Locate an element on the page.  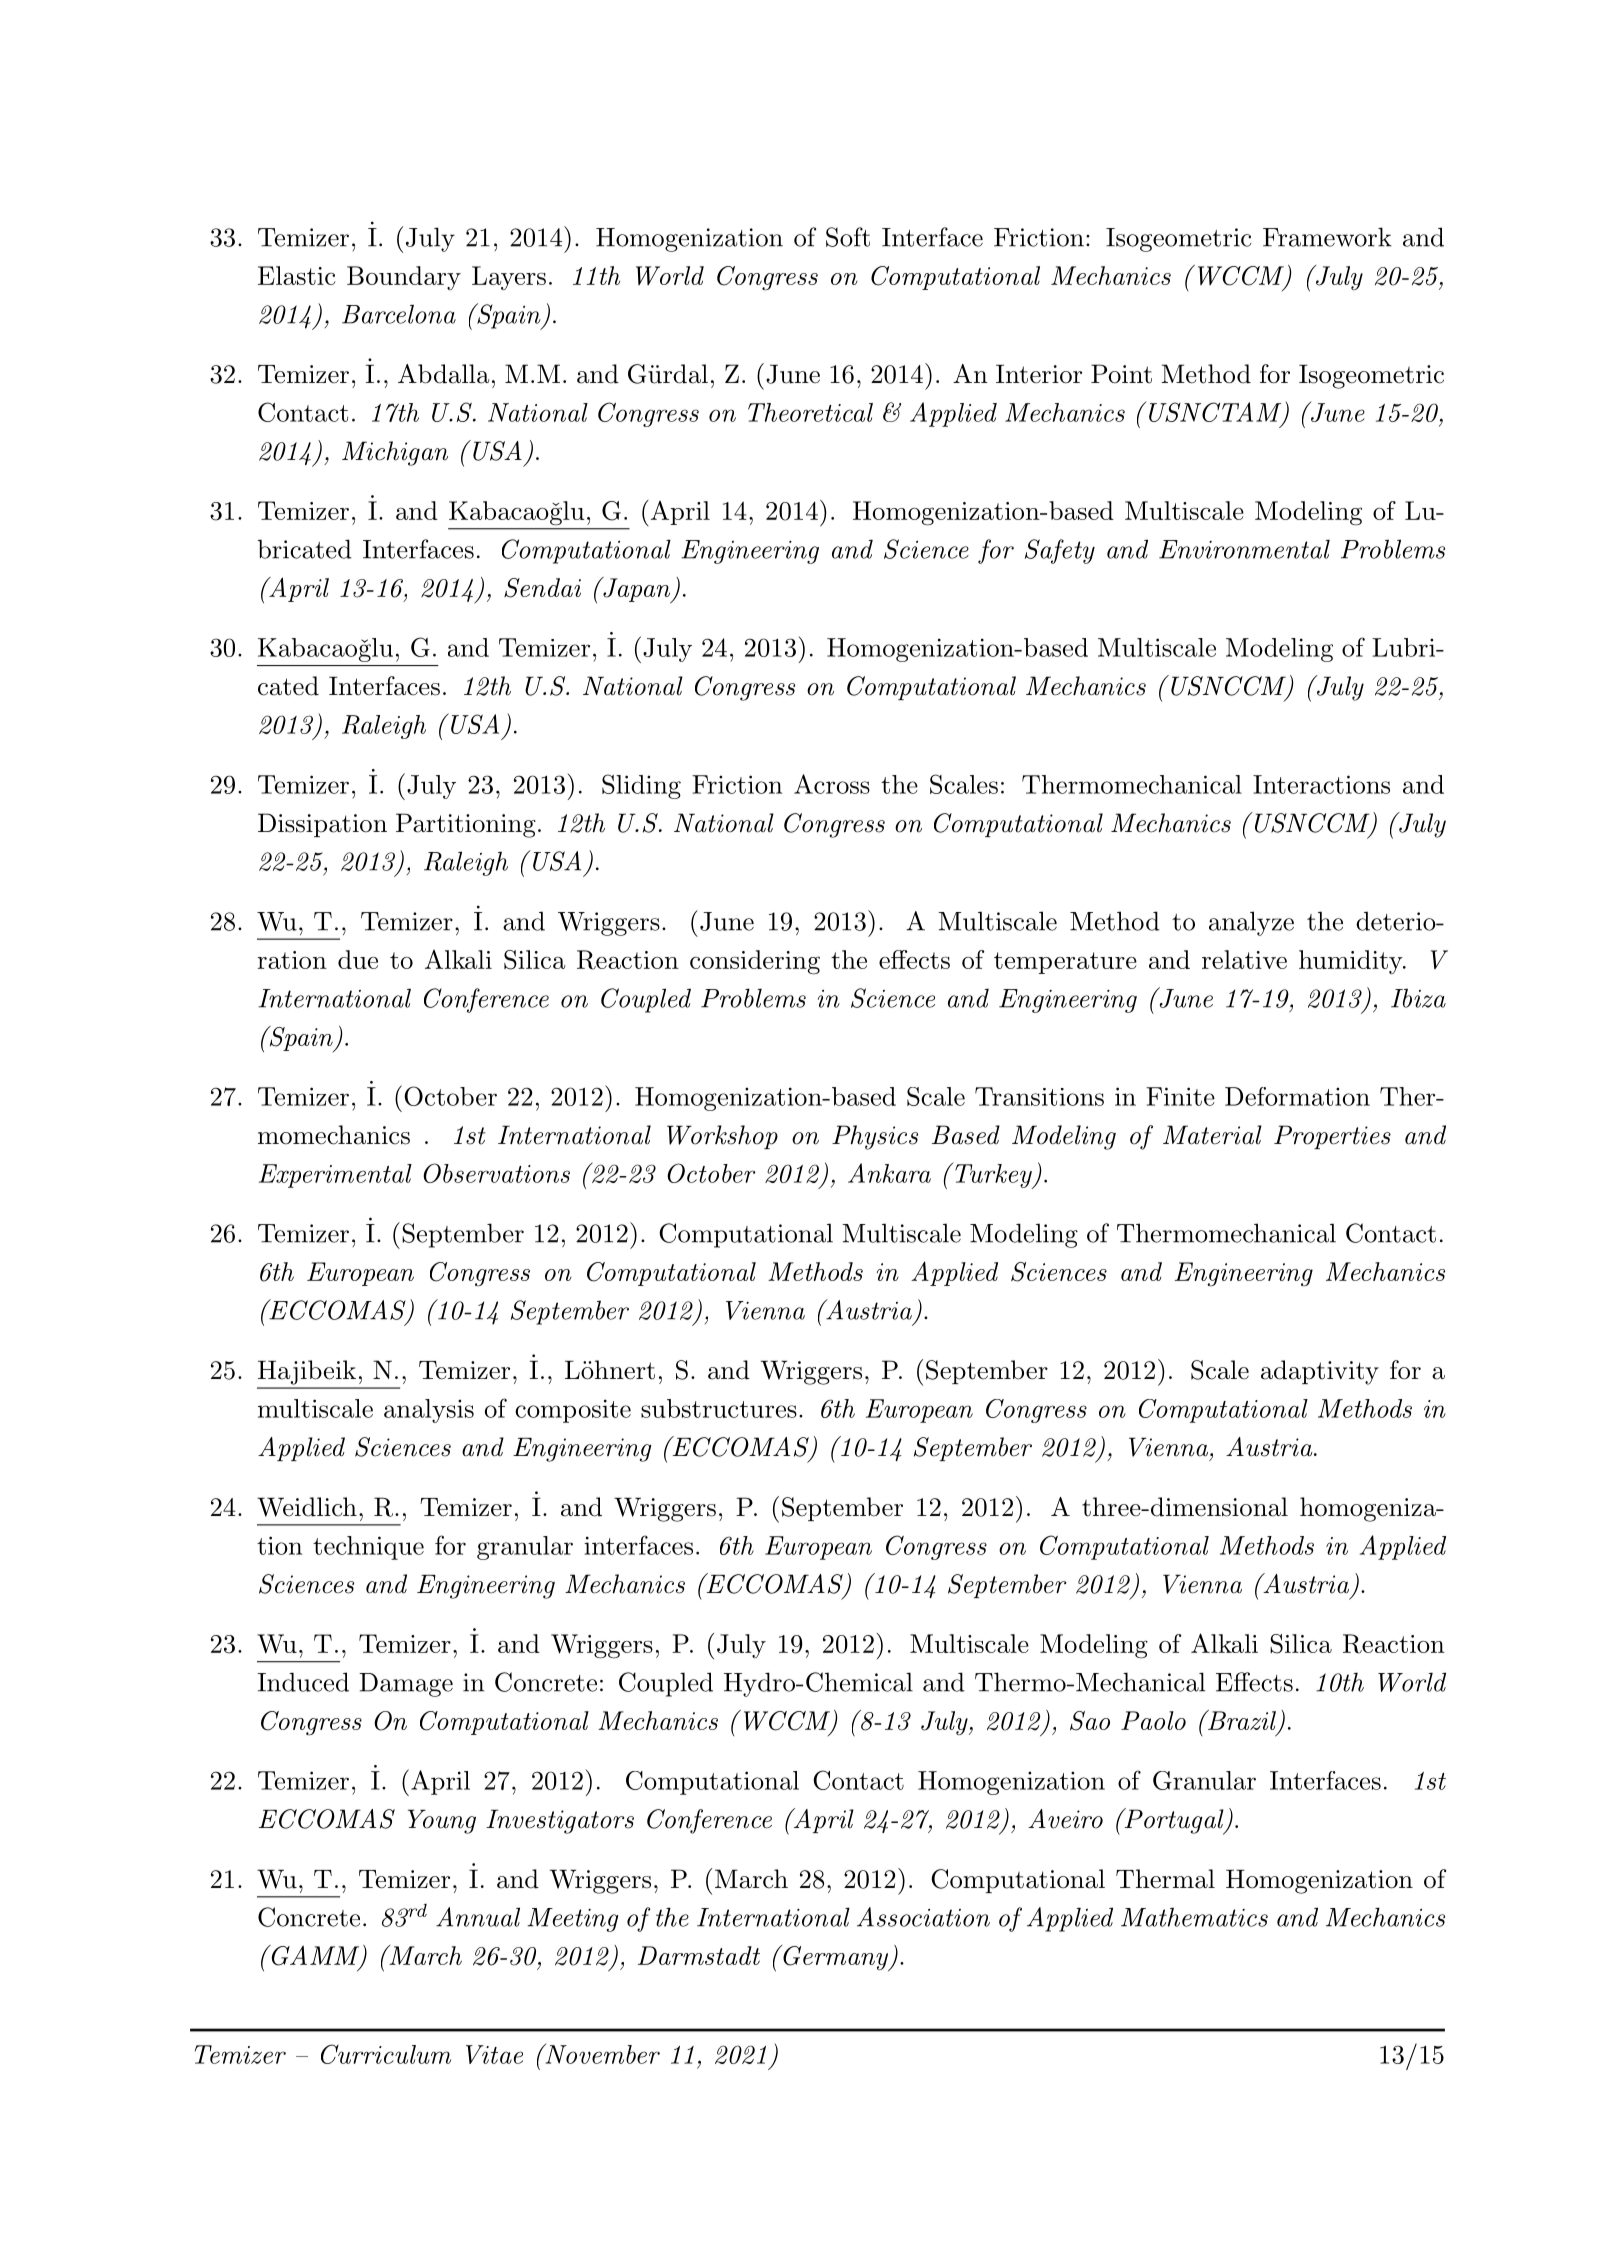
Boundary is located at coordinates (404, 278).
